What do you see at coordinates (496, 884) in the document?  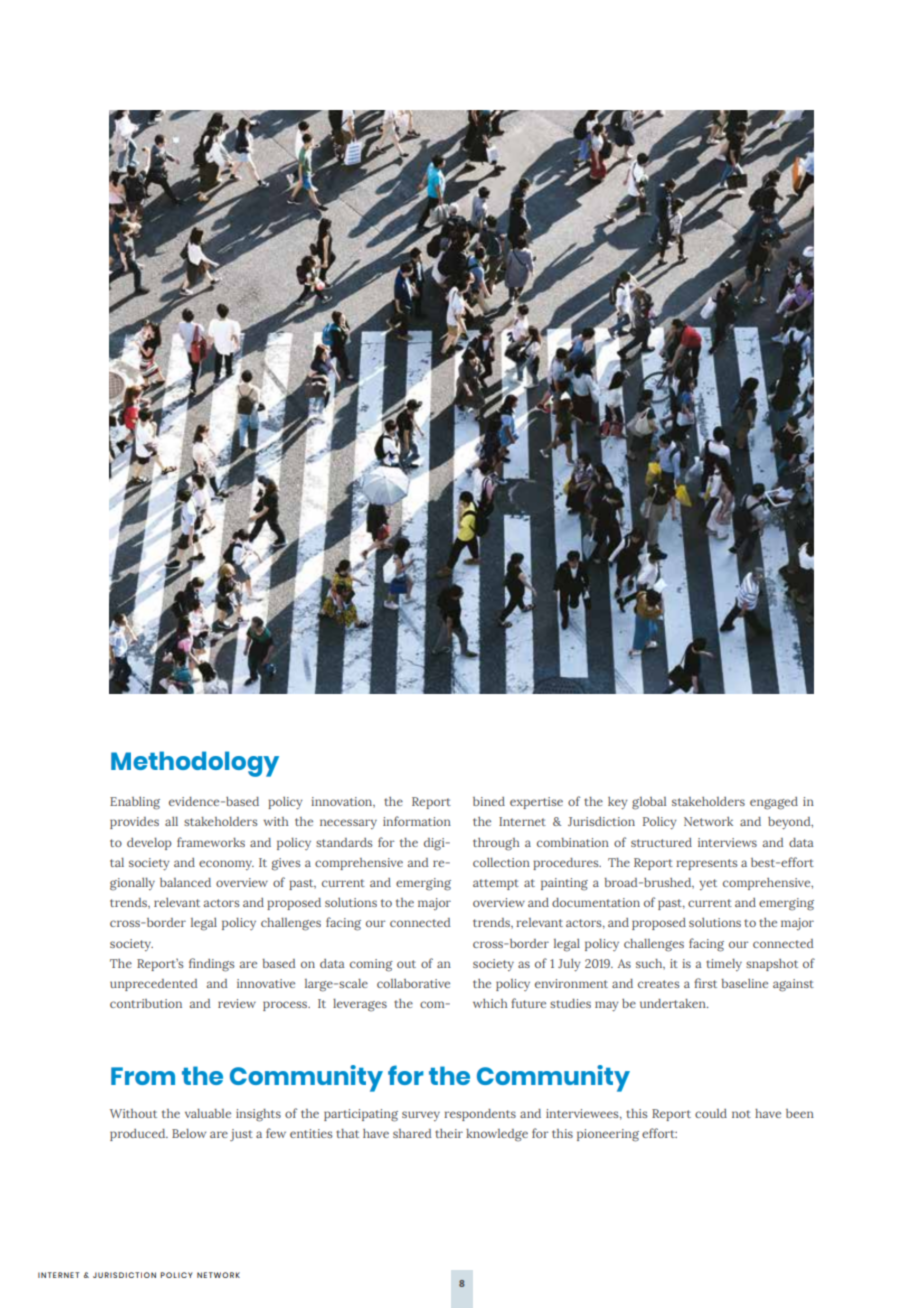 I see `attempt` at bounding box center [496, 884].
